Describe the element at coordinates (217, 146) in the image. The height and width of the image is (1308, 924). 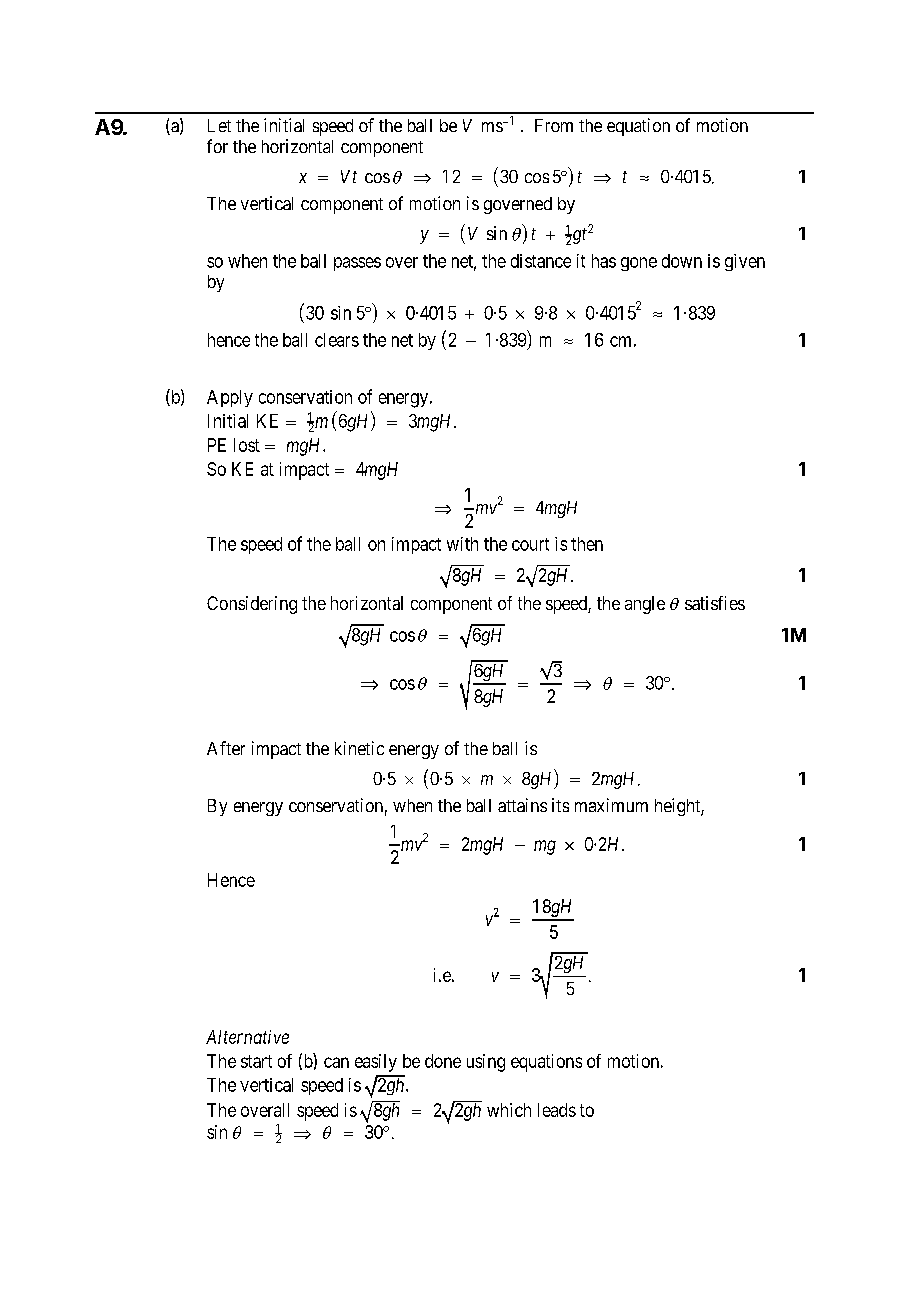
I see `for` at that location.
